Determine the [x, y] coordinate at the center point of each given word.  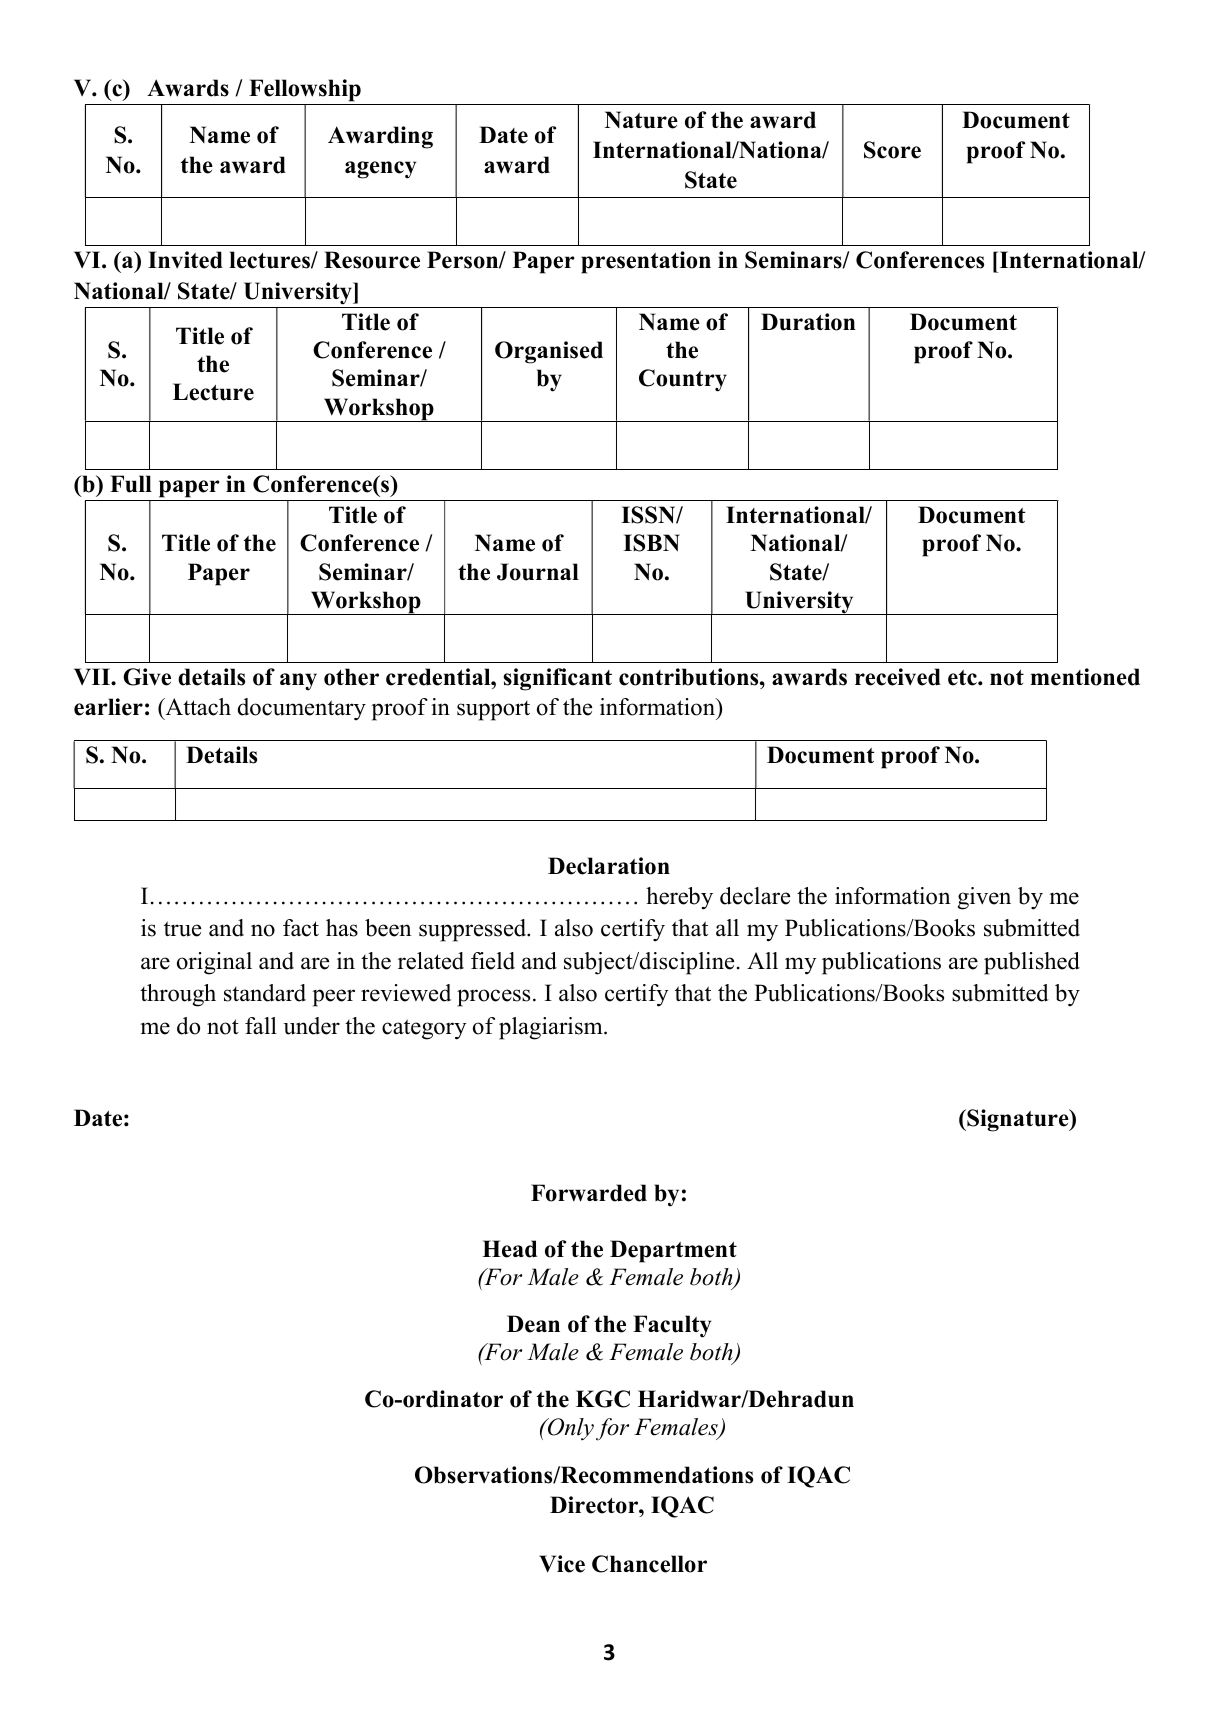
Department [673, 1251]
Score [892, 150]
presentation [646, 262]
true [182, 929]
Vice [562, 1564]
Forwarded [589, 1193]
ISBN [651, 543]
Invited [185, 260]
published [1032, 963]
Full [131, 484]
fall [261, 1026]
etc [963, 678]
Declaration [609, 866]
